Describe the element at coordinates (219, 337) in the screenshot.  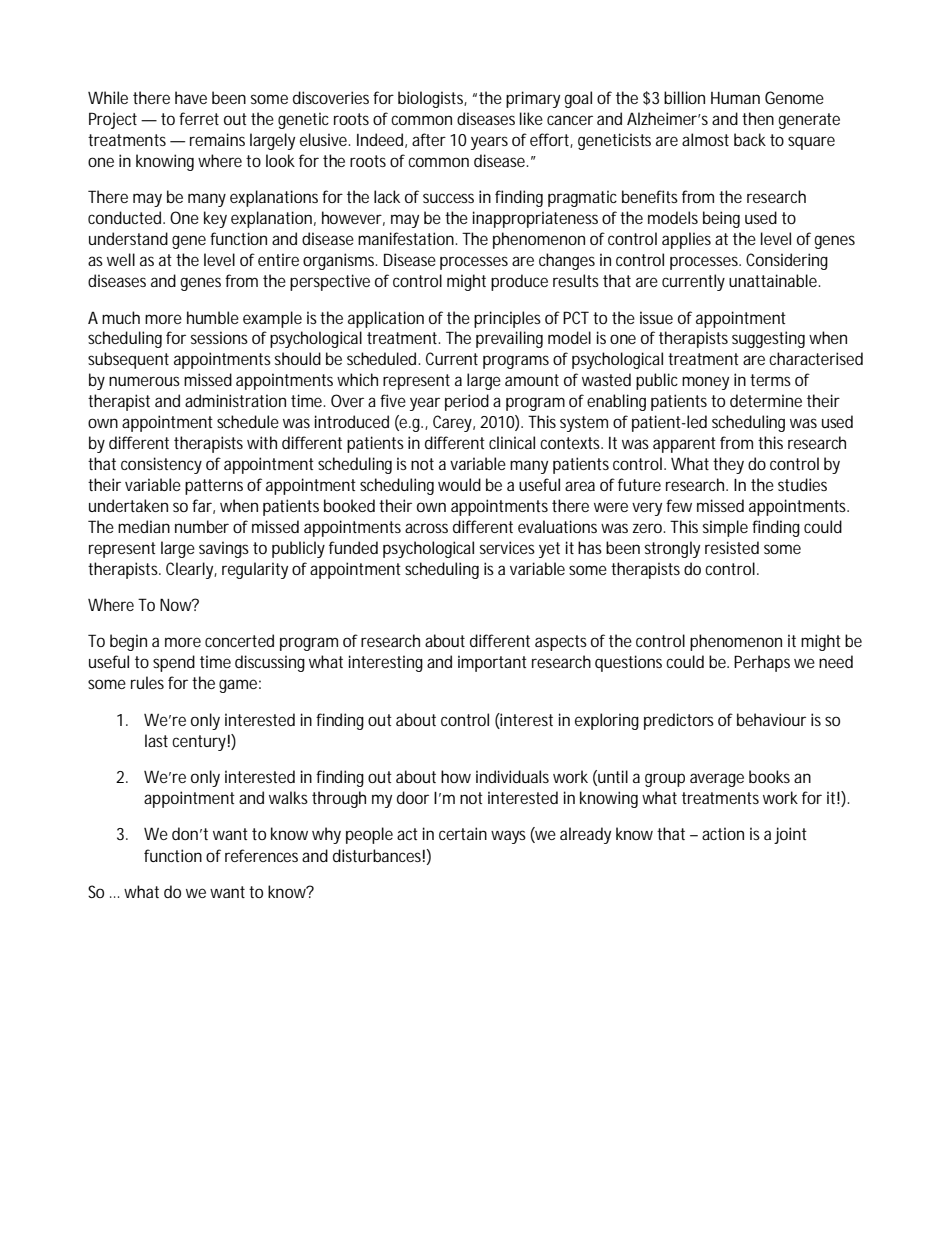
I see `sessions` at that location.
